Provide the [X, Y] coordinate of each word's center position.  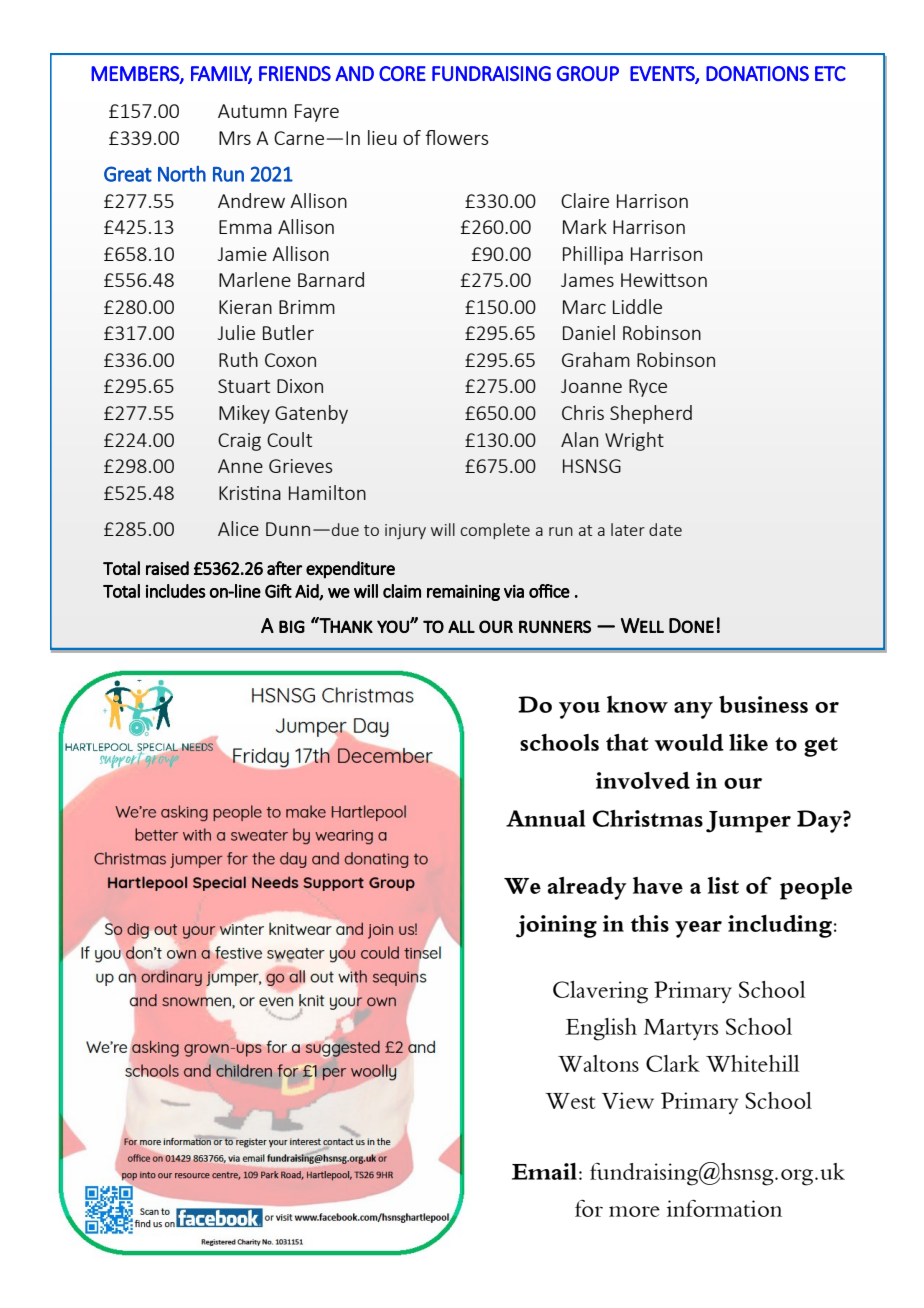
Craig [239, 442]
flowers [456, 137]
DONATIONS [757, 73]
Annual [545, 818]
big [292, 626]
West [570, 1101]
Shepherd [651, 414]
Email [544, 1171]
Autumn [252, 111]
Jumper [748, 822]
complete [495, 531]
